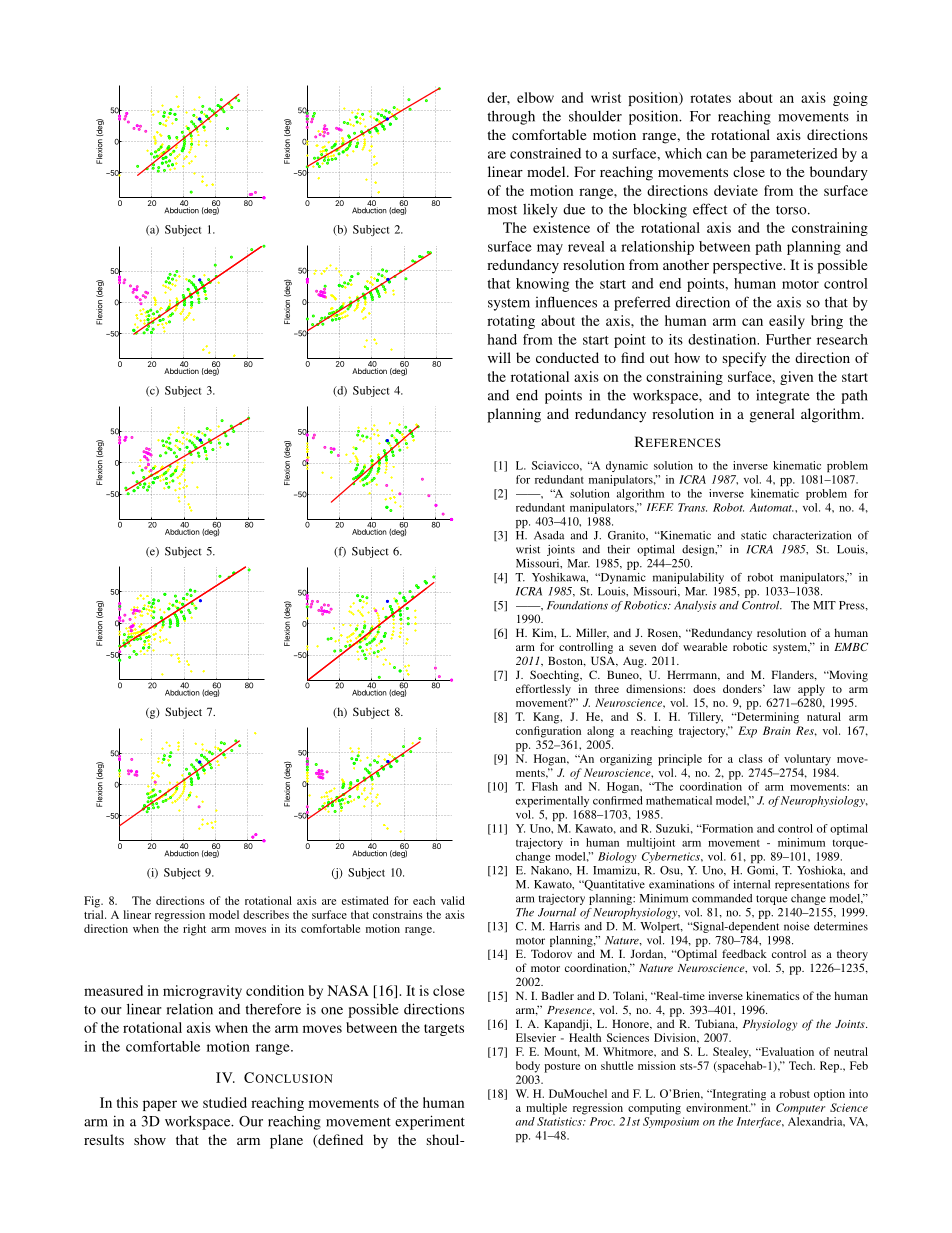 This image has width=952, height=1233. What do you see at coordinates (787, 322) in the image?
I see `easily` at bounding box center [787, 322].
